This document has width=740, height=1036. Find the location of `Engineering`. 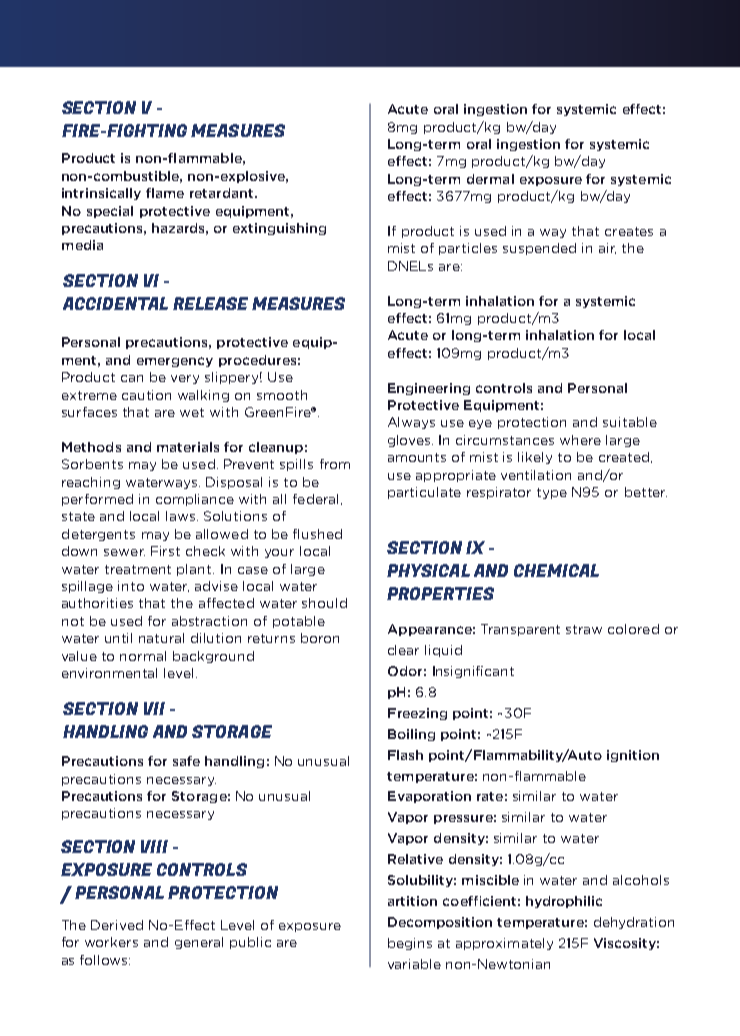

Engineering is located at coordinates (429, 389).
